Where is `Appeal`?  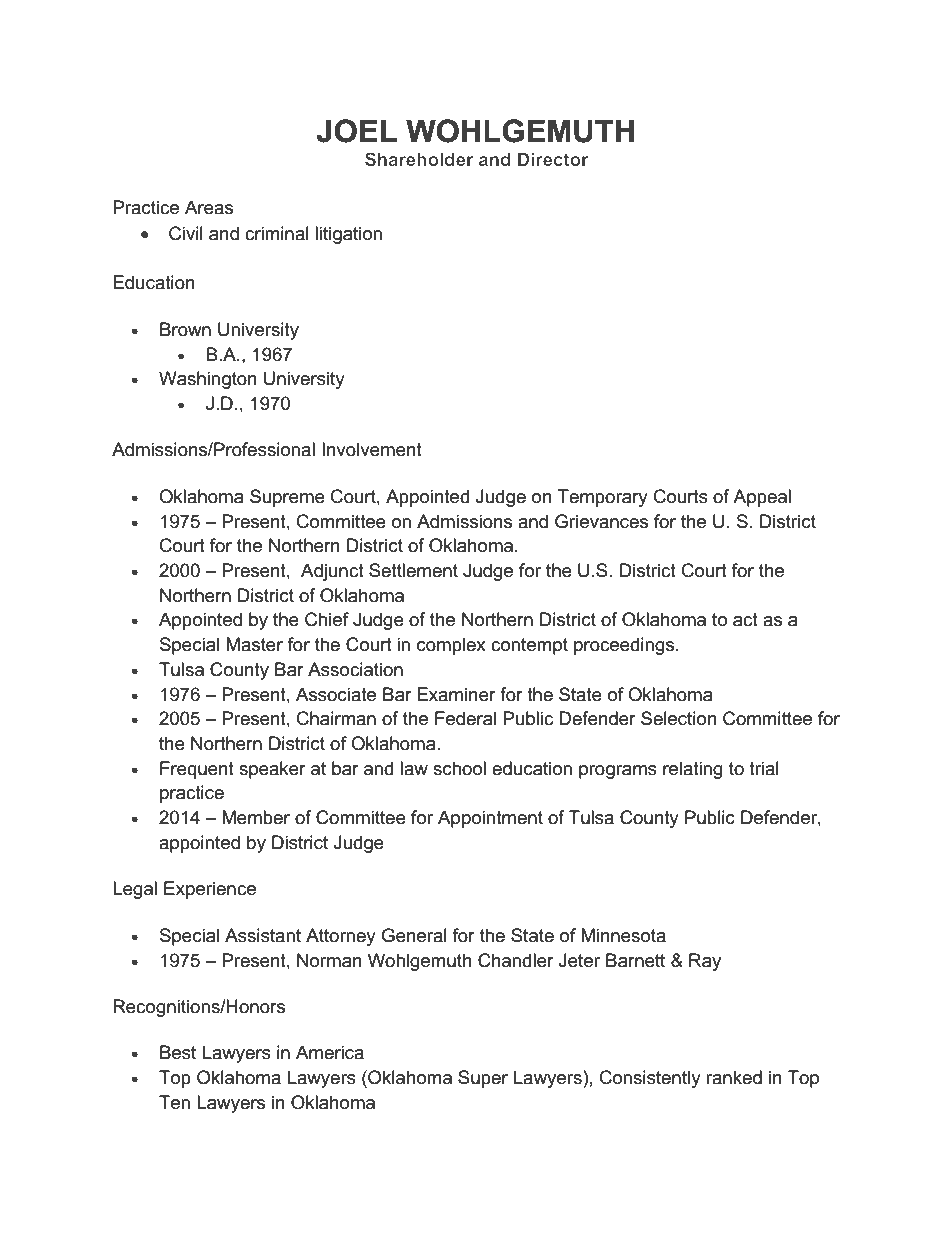 Appeal is located at coordinates (762, 498).
